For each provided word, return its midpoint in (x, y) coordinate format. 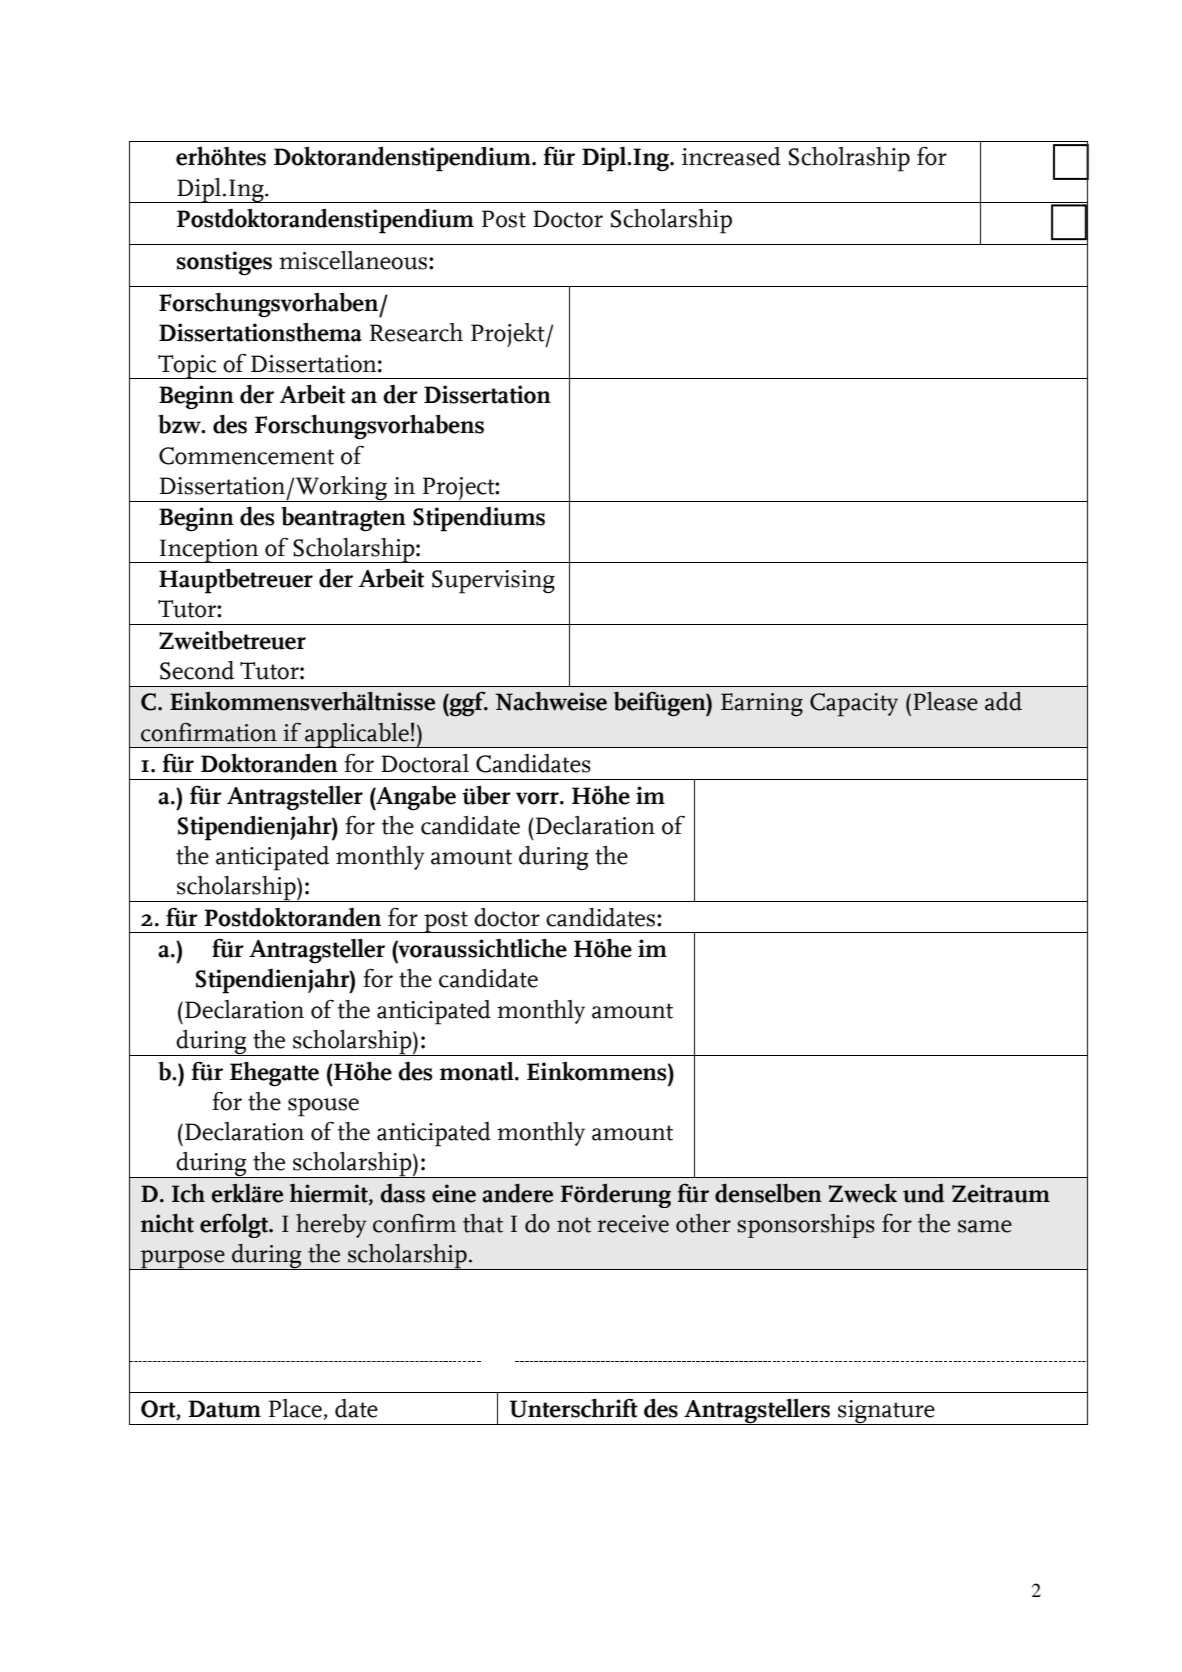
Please (945, 701)
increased (731, 156)
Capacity (854, 705)
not (574, 1225)
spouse (323, 1107)
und (924, 1193)
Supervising (493, 582)
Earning (762, 704)
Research (416, 332)
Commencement (246, 456)
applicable (357, 735)
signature (886, 1412)
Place (295, 1408)
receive (633, 1224)
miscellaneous (354, 260)
